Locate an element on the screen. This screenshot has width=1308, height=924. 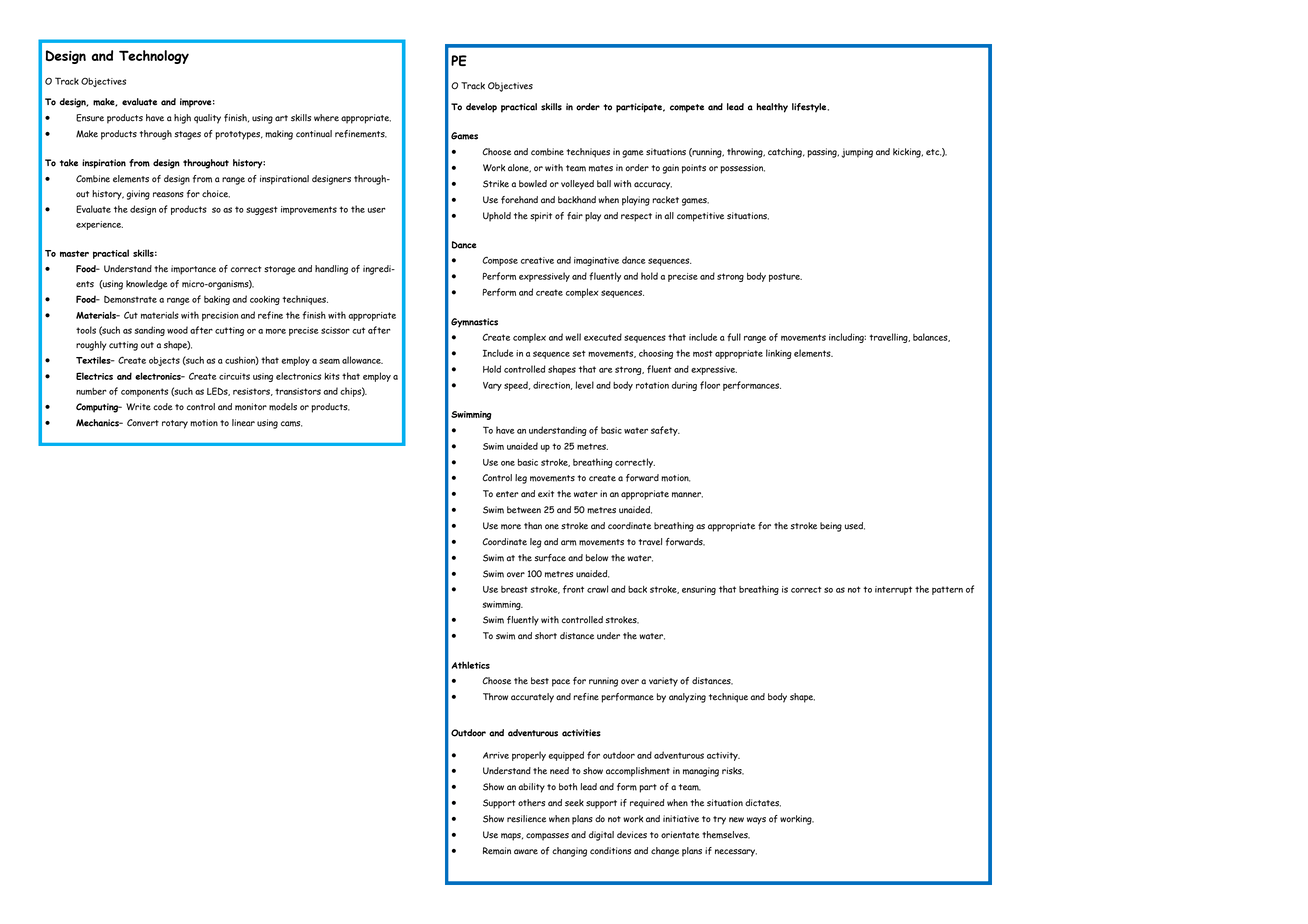
Athletics is located at coordinates (471, 665).
